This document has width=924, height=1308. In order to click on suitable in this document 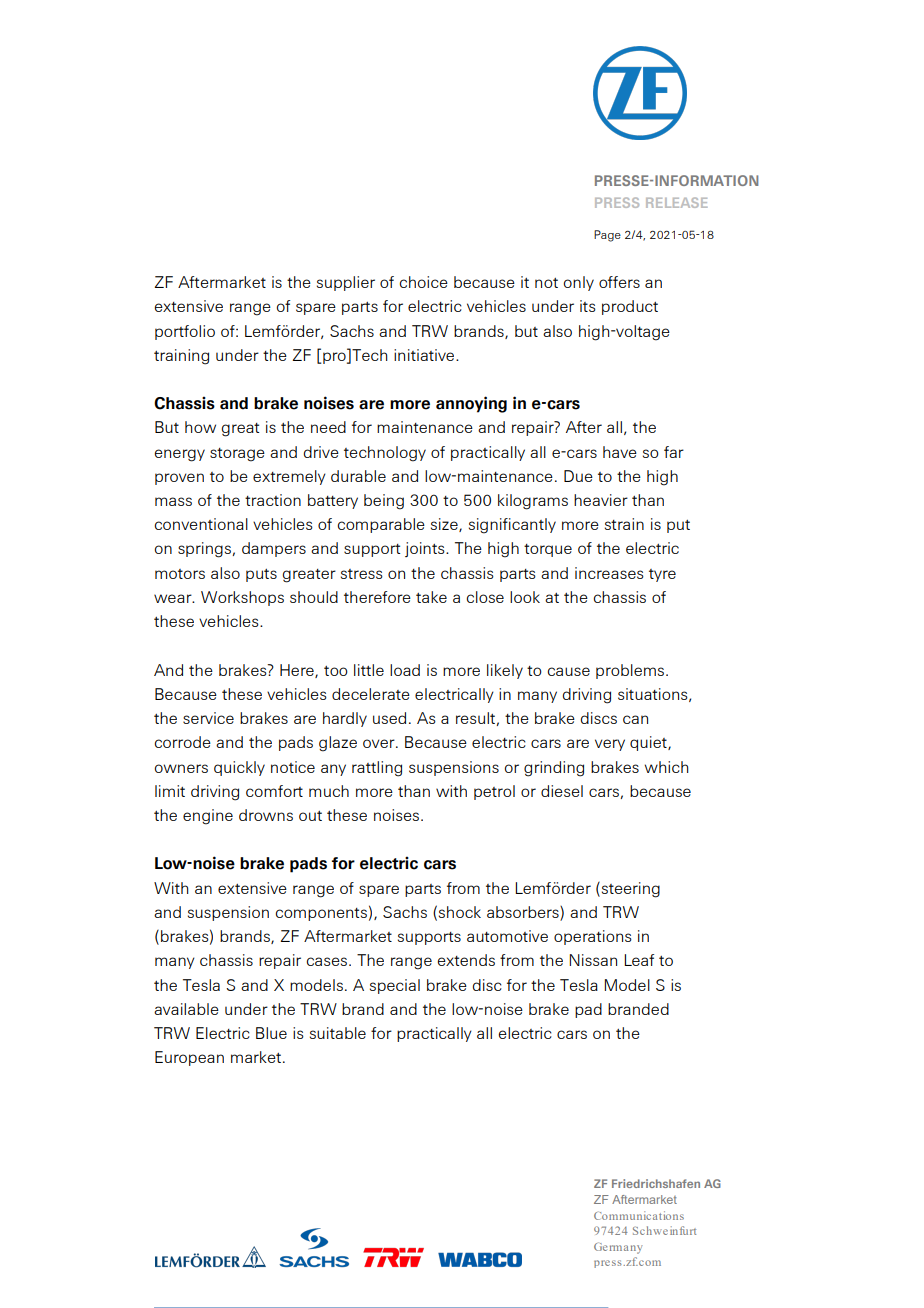, I will do `click(338, 1033)`.
